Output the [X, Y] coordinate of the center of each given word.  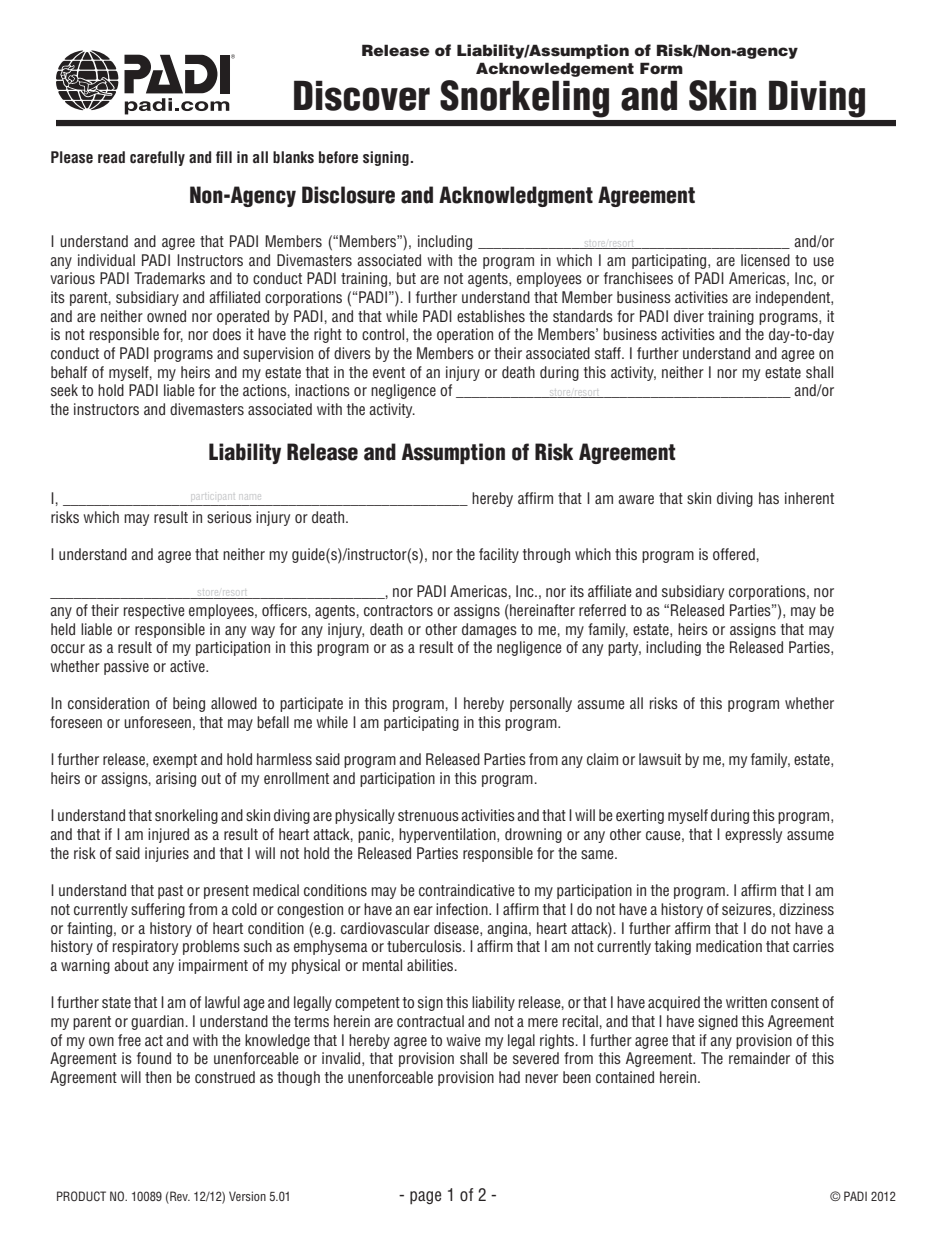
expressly [753, 835]
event [389, 372]
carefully [157, 158]
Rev [179, 1197]
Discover [362, 95]
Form [661, 68]
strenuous [428, 815]
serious [229, 517]
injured [168, 835]
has [769, 498]
